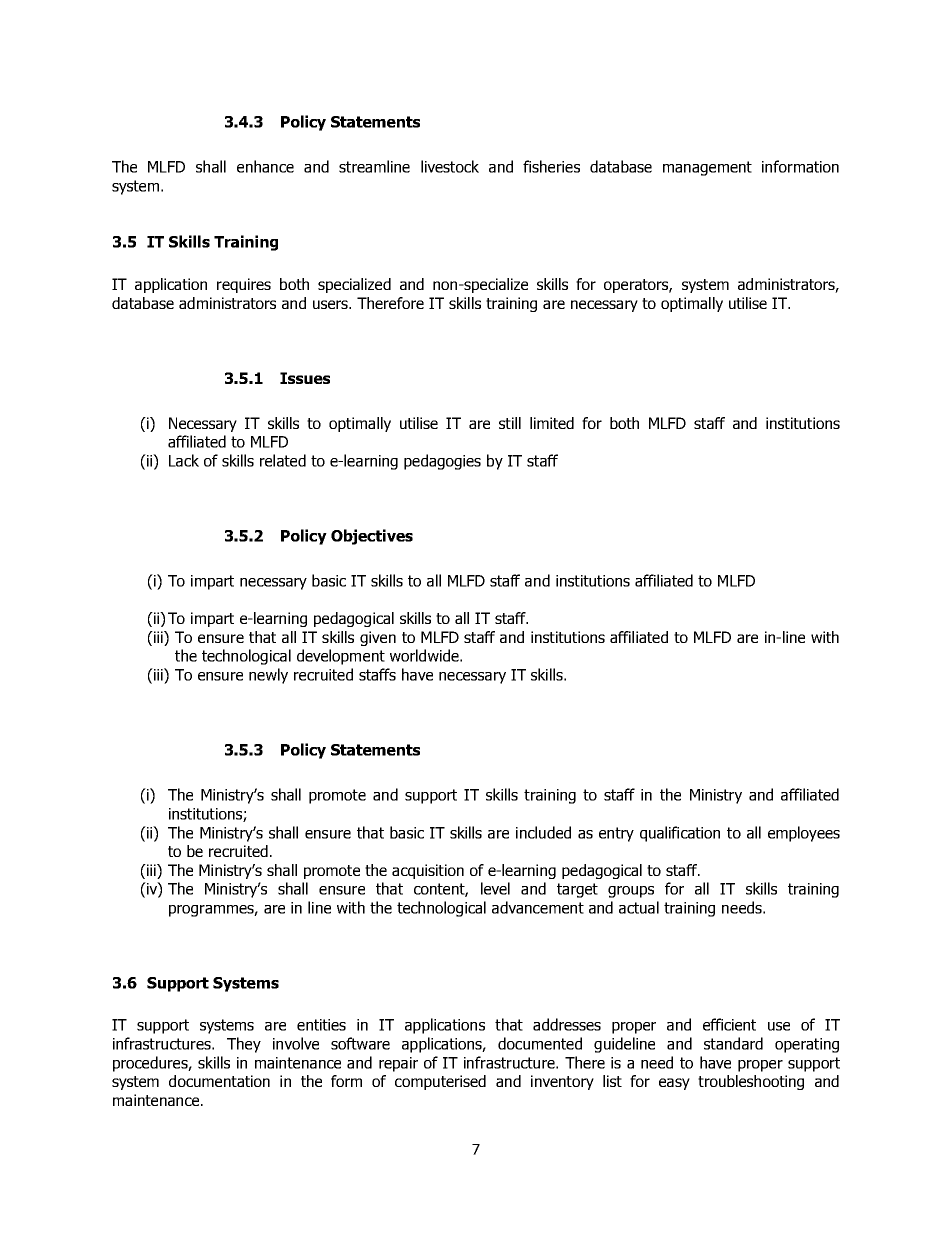 Image resolution: width=952 pixels, height=1233 pixels. Describe the element at coordinates (707, 168) in the page. I see `management` at that location.
